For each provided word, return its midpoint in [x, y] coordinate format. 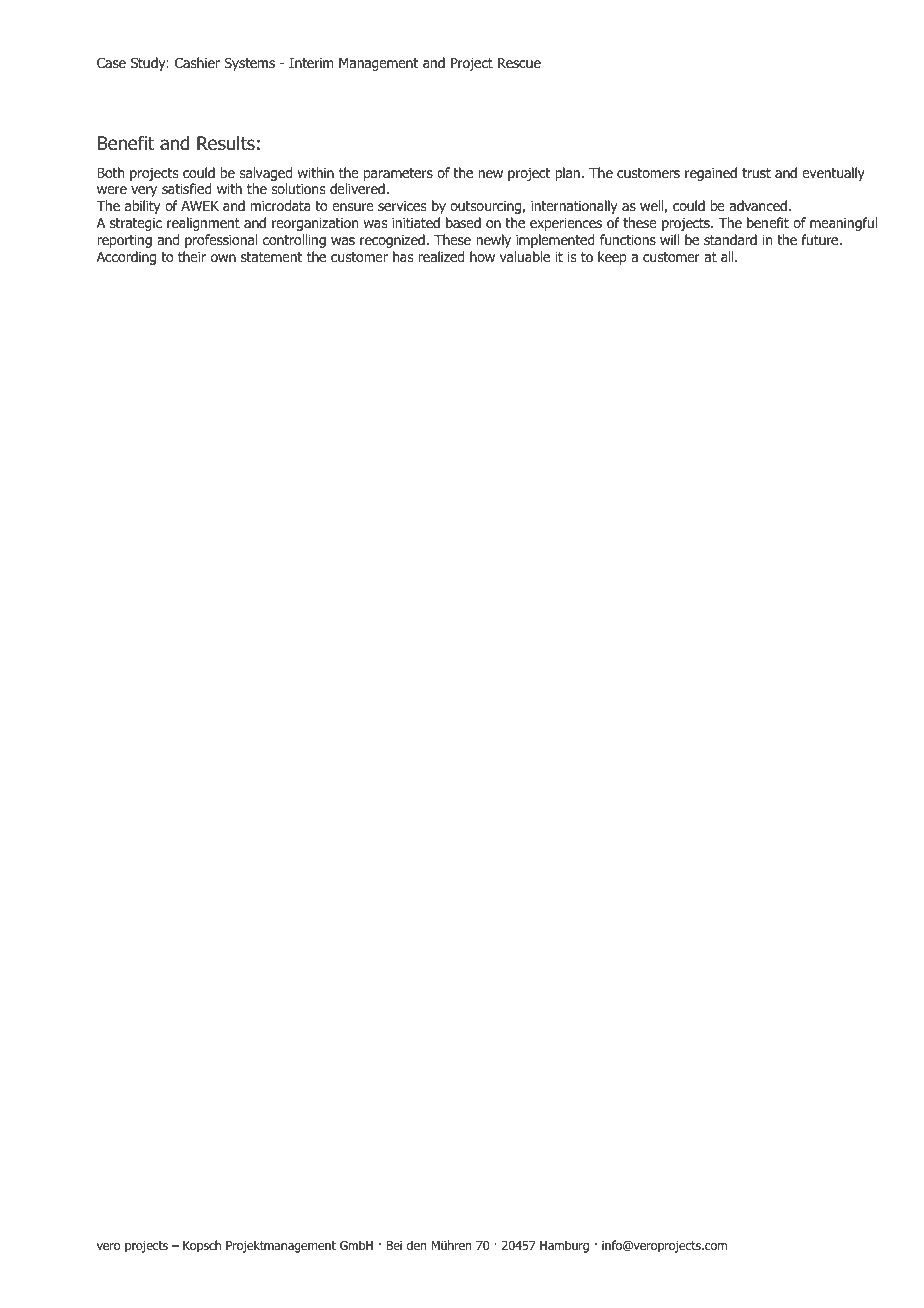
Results [226, 143]
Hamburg [564, 1246]
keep [612, 258]
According [126, 258]
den [416, 1245]
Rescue [519, 63]
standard [730, 239]
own [223, 258]
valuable [525, 256]
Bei [394, 1245]
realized [441, 256]
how [482, 256]
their [192, 256]
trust [756, 173]
